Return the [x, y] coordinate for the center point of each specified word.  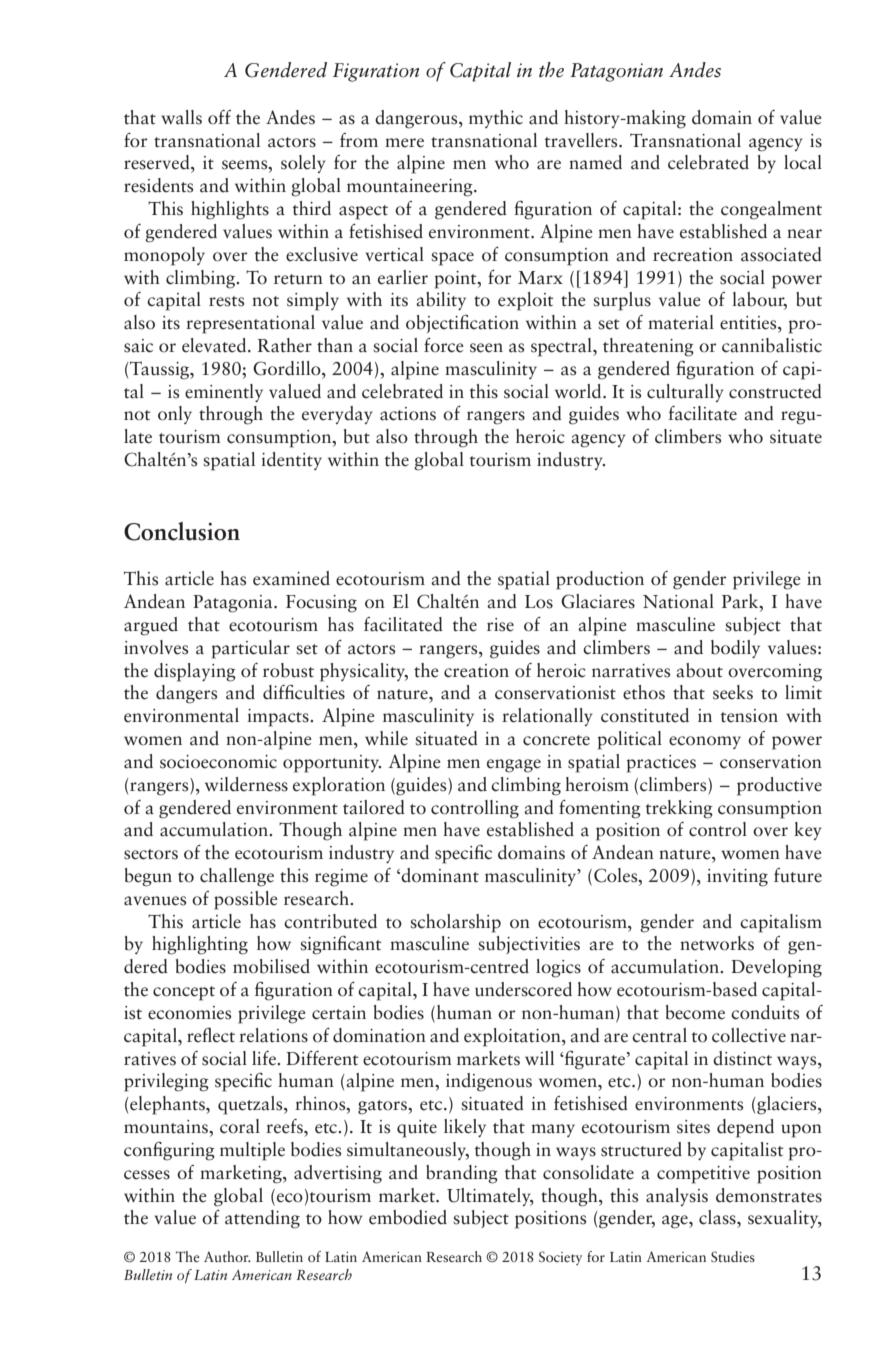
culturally [685, 393]
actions [408, 414]
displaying [195, 672]
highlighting [200, 945]
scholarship [455, 923]
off [219, 117]
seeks [733, 692]
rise [500, 625]
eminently [224, 393]
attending [262, 1219]
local [803, 162]
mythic [496, 119]
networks [717, 943]
